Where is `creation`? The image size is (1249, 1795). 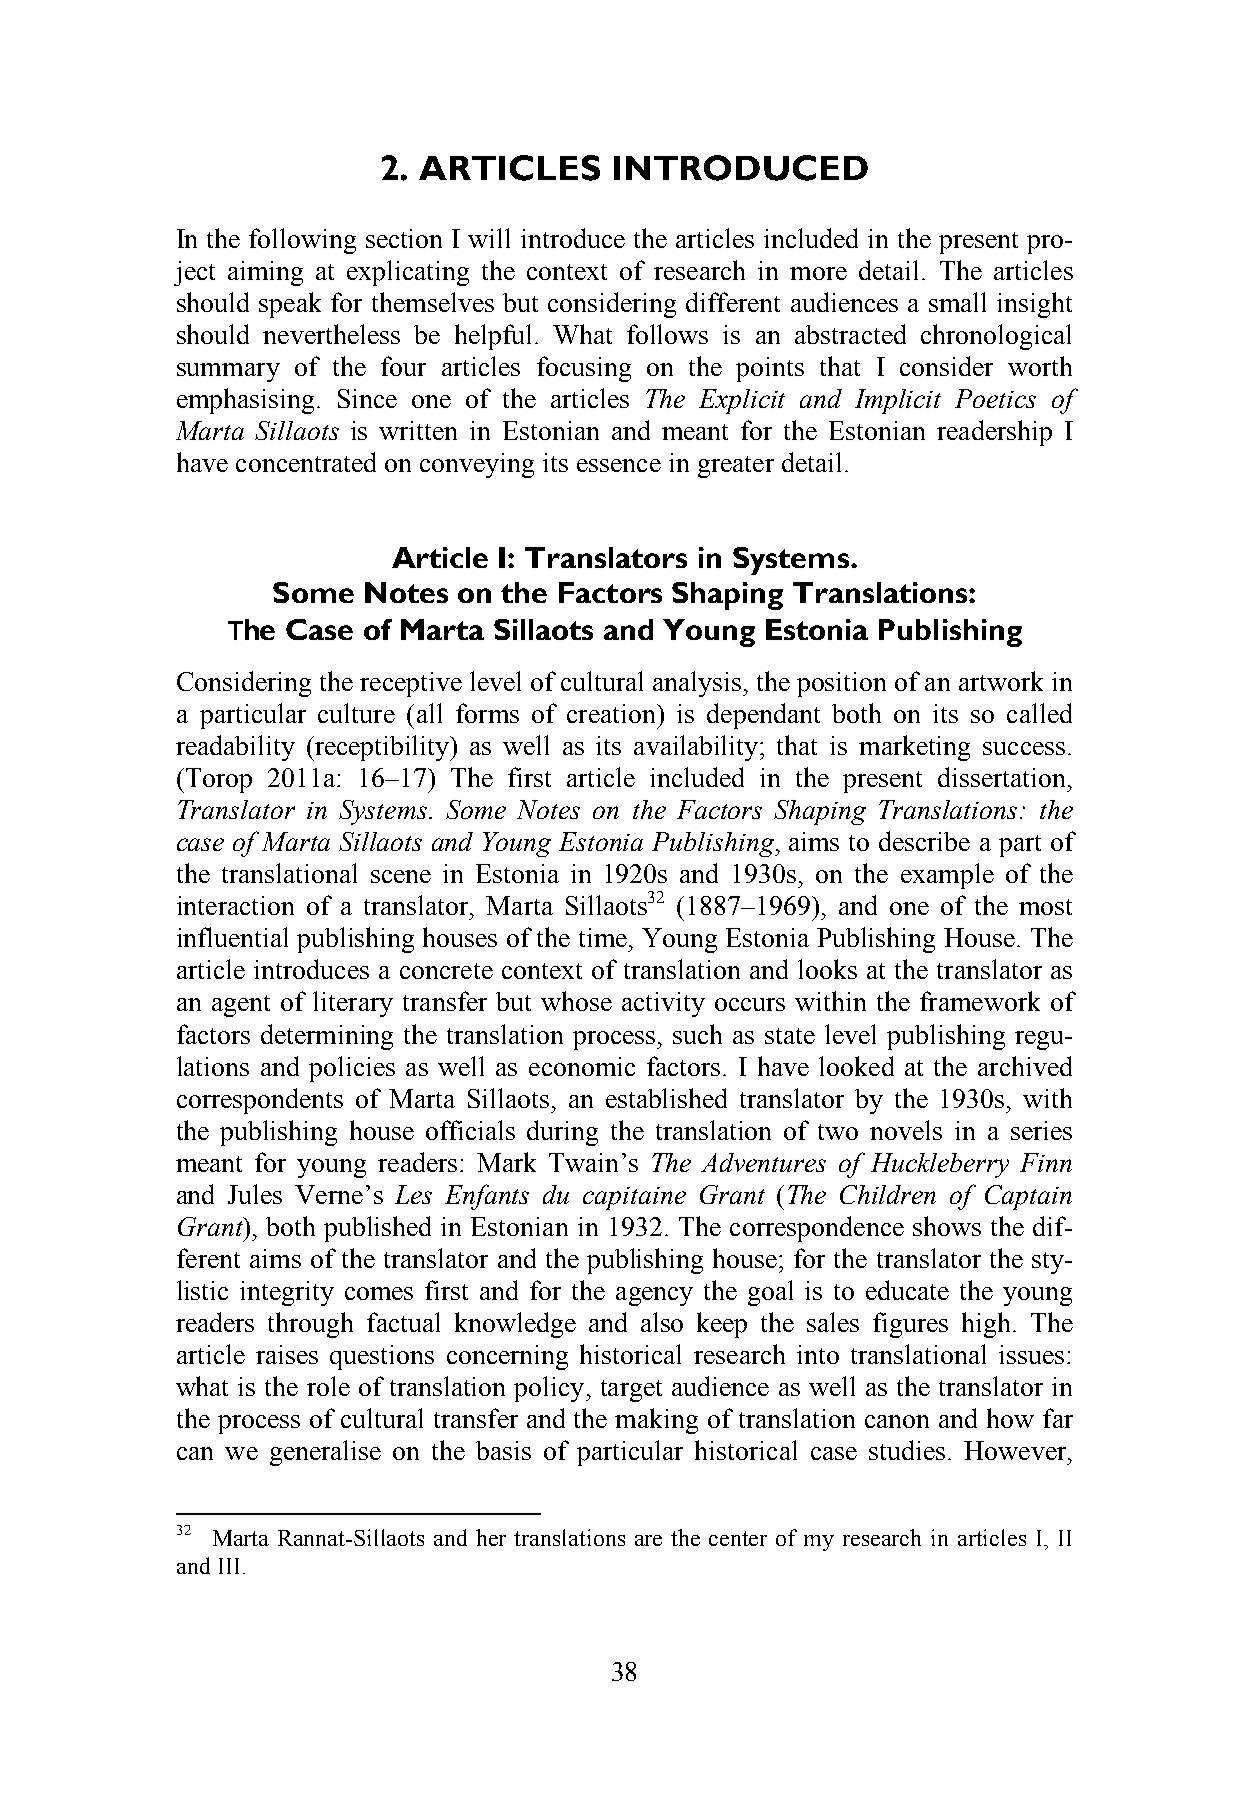 creation is located at coordinates (612, 713).
